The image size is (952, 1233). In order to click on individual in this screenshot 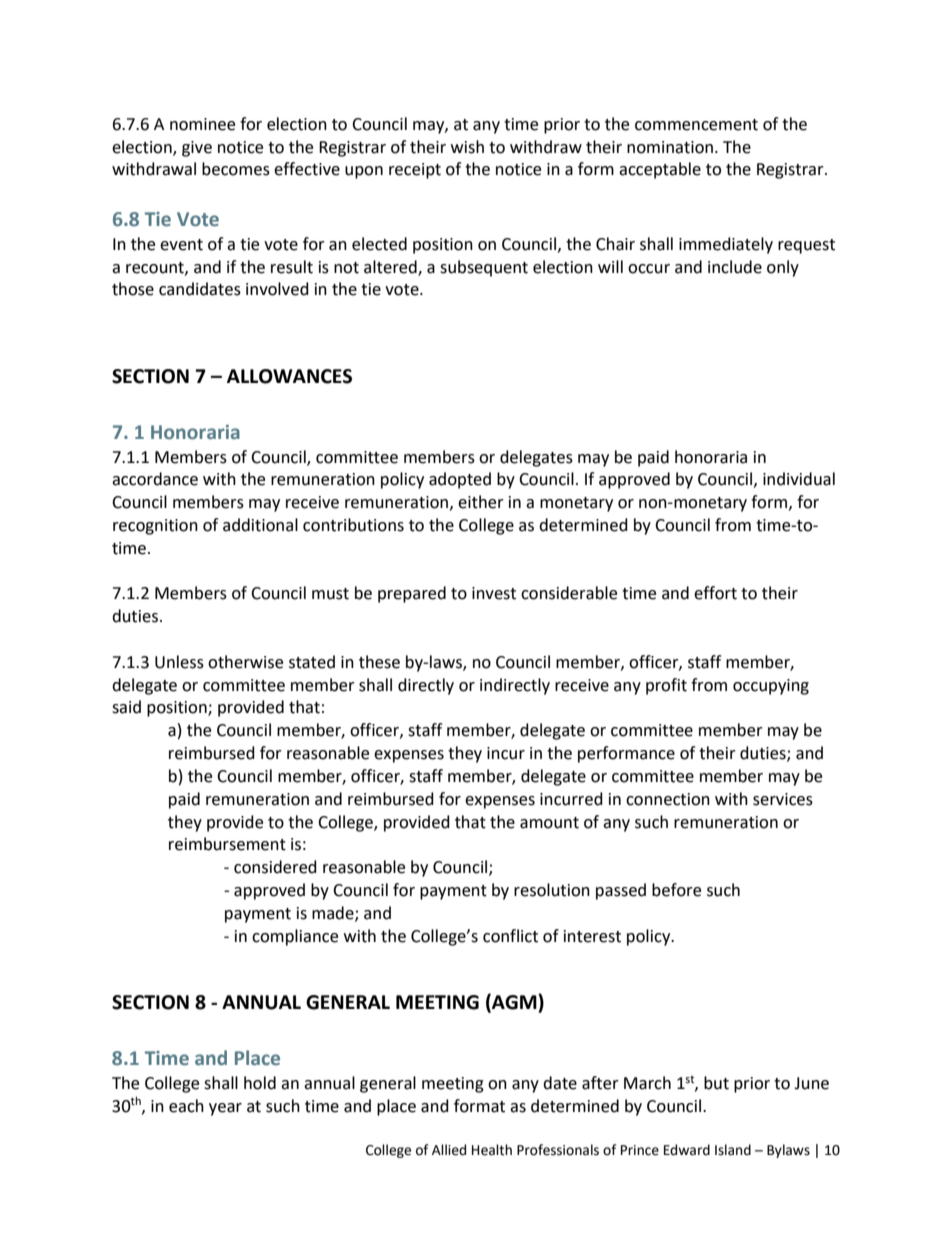, I will do `click(799, 479)`.
